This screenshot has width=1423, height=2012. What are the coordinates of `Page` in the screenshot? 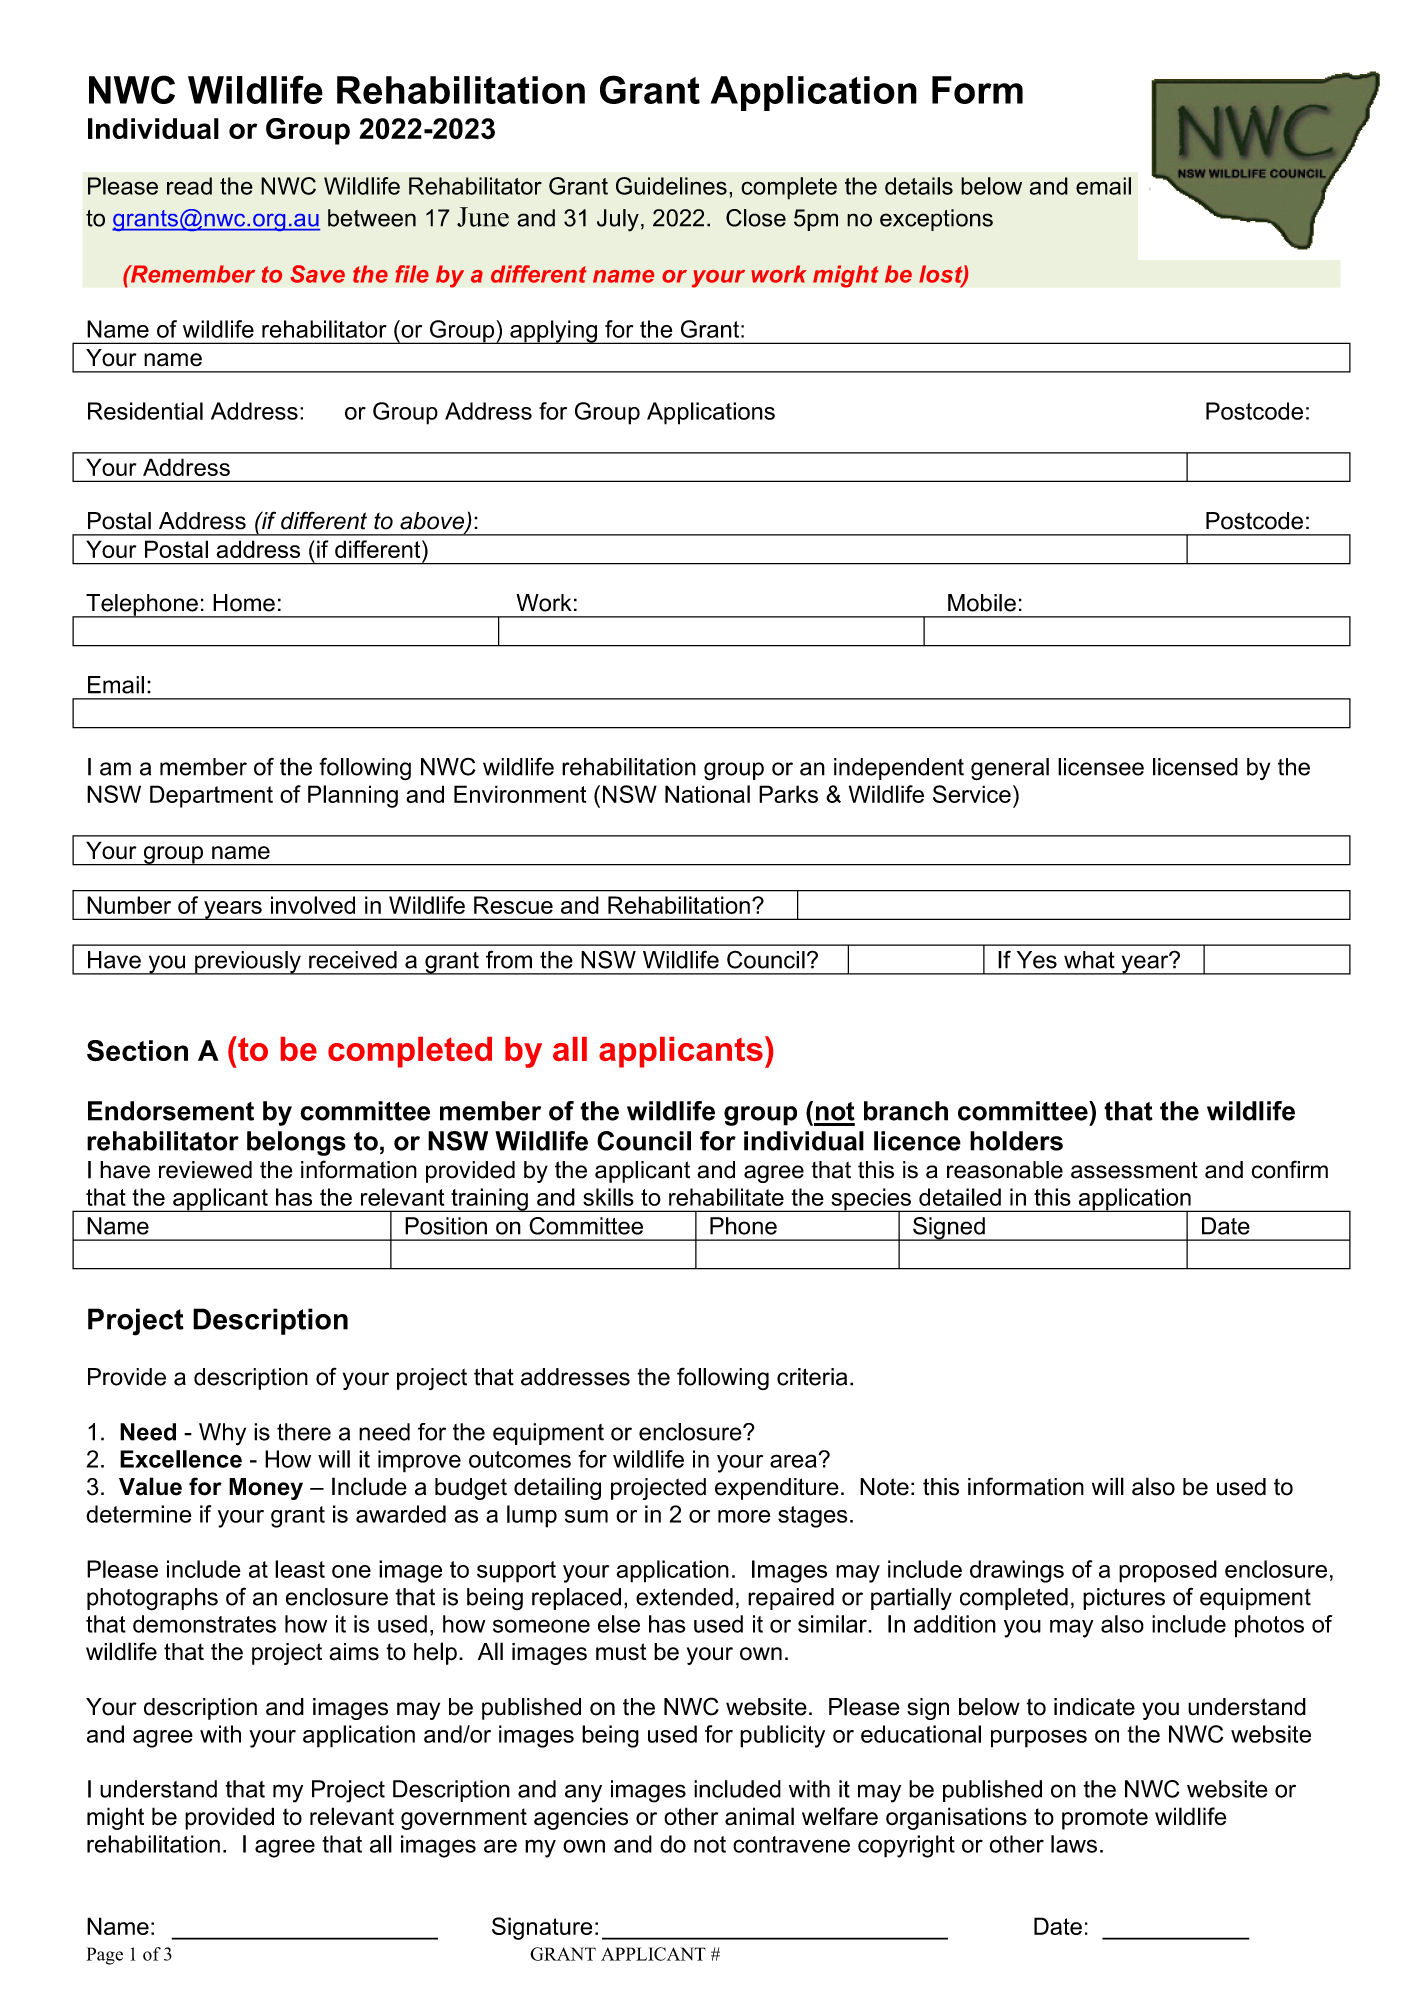 It's located at (104, 1956).
